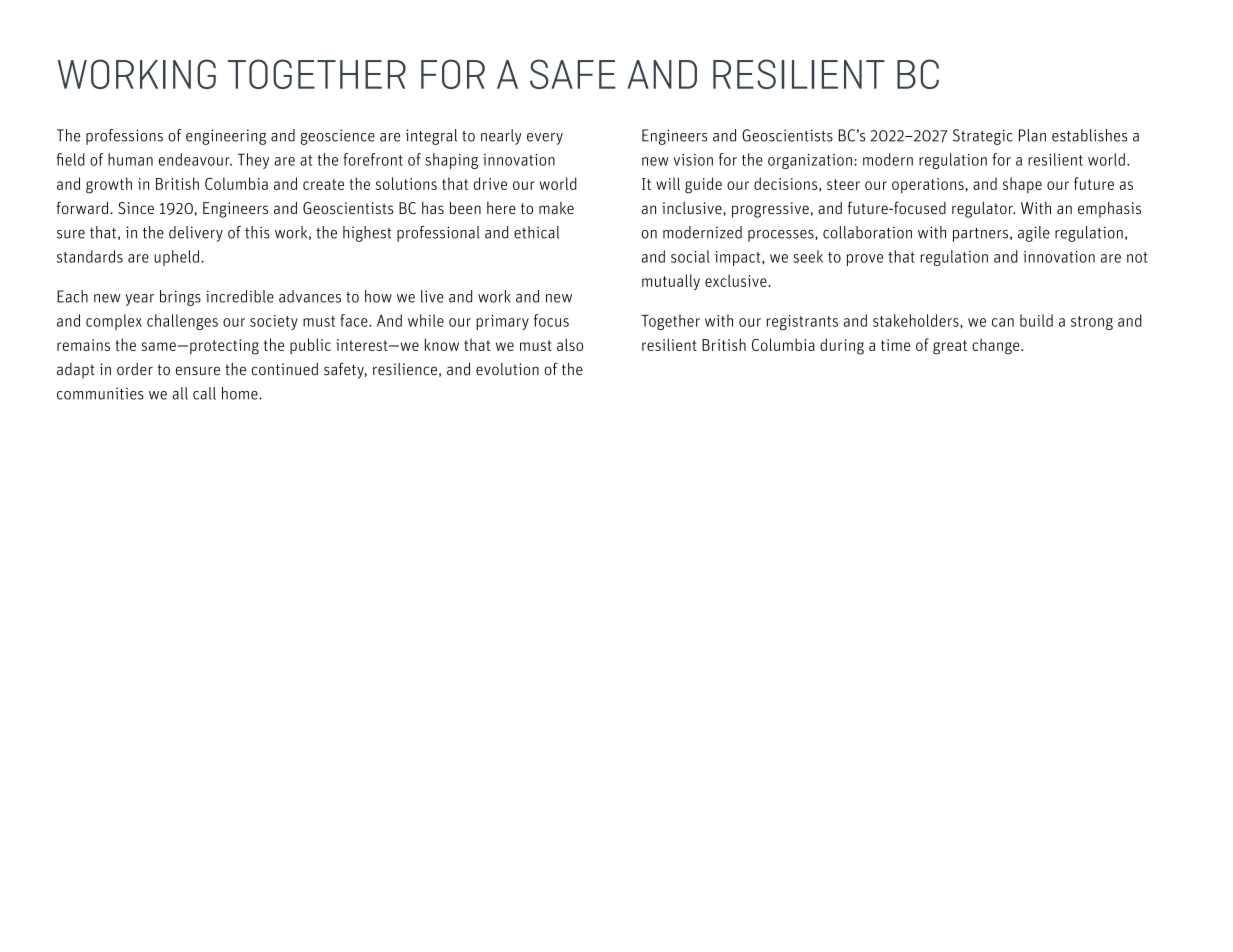 Image resolution: width=1233 pixels, height=952 pixels. What do you see at coordinates (983, 137) in the document?
I see `Strategic` at bounding box center [983, 137].
